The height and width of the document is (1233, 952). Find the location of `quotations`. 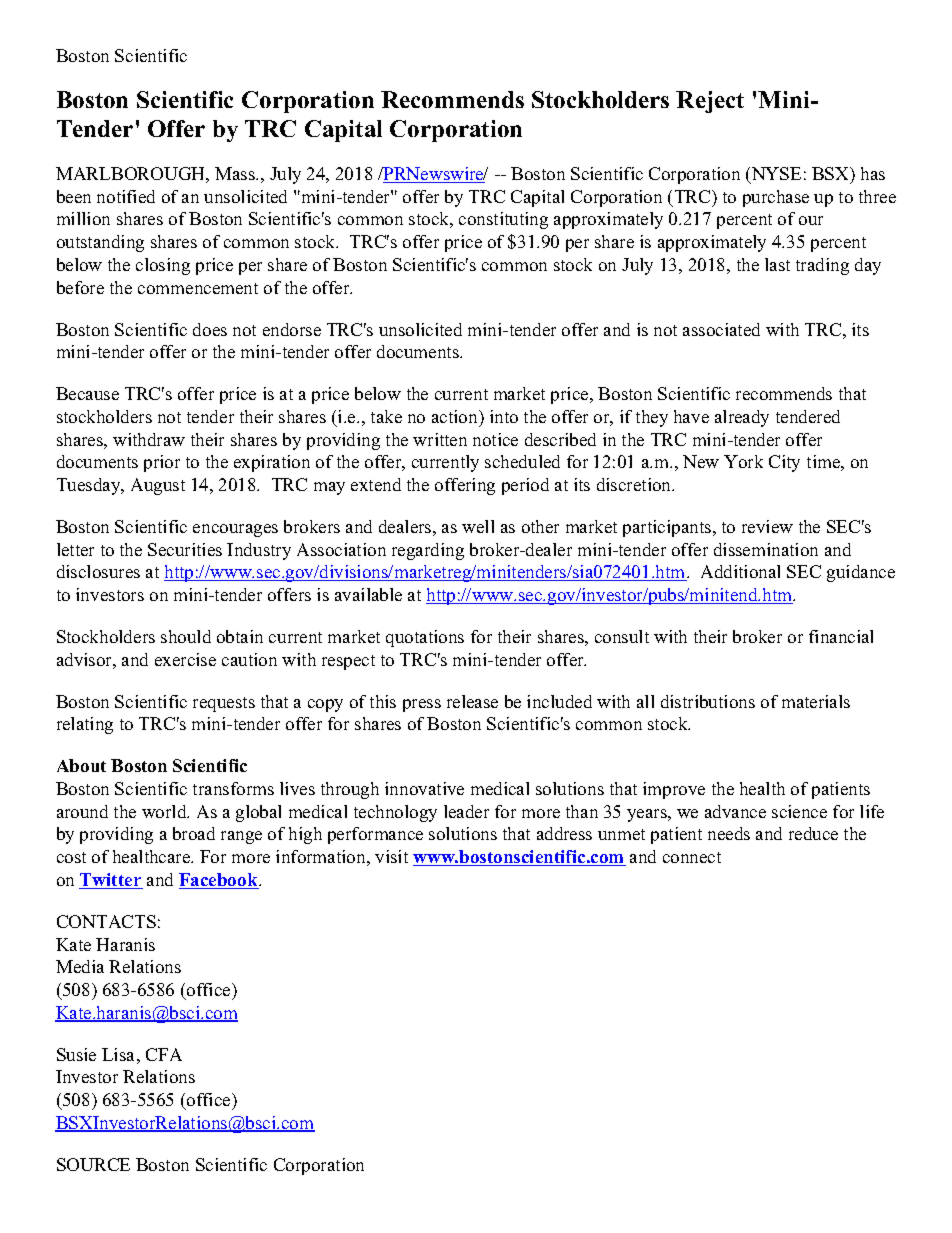

quotations is located at coordinates (425, 638).
